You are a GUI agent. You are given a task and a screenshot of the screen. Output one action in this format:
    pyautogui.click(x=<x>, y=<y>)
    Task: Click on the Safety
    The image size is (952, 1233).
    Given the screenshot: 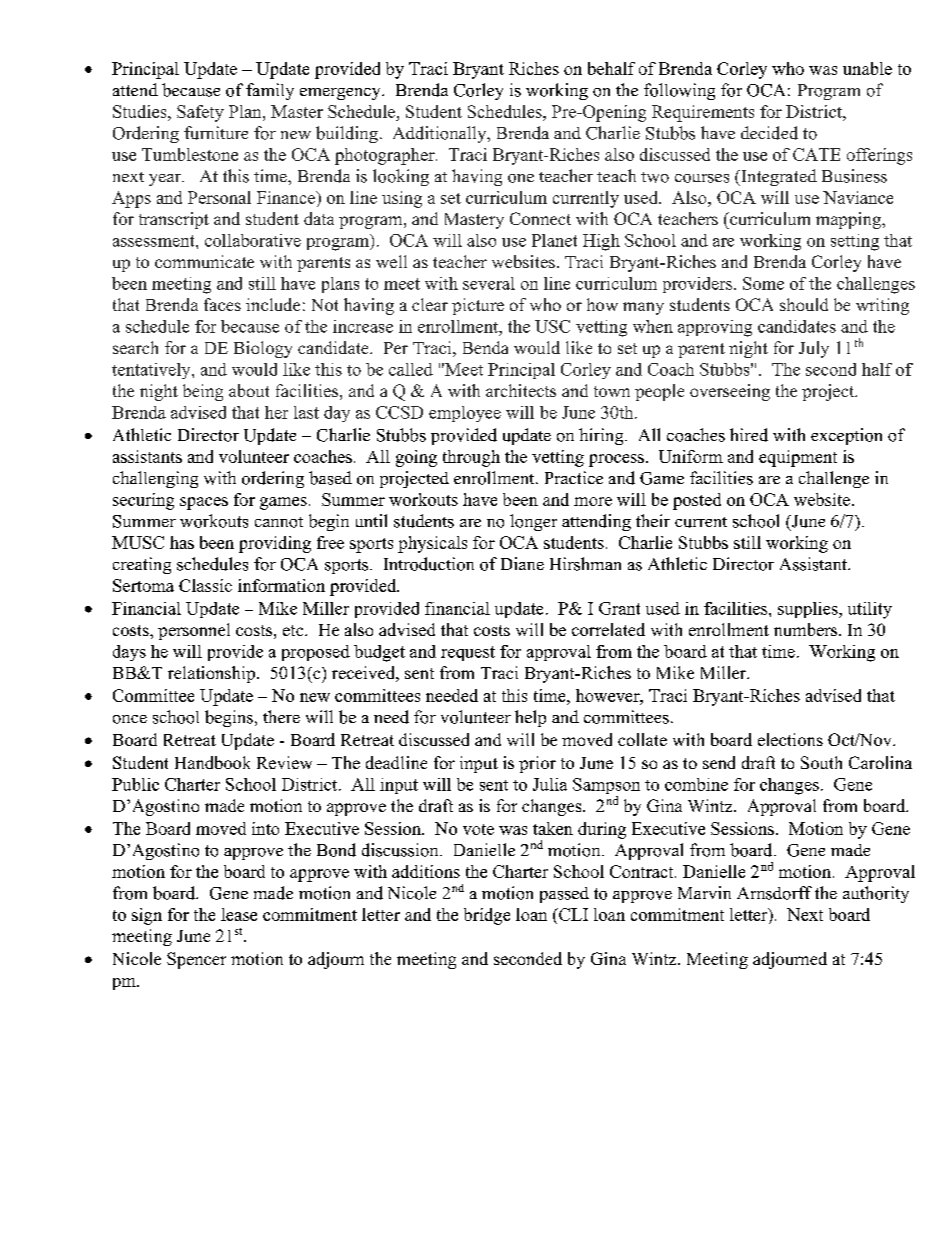 What is the action you would take?
    pyautogui.click(x=200, y=113)
